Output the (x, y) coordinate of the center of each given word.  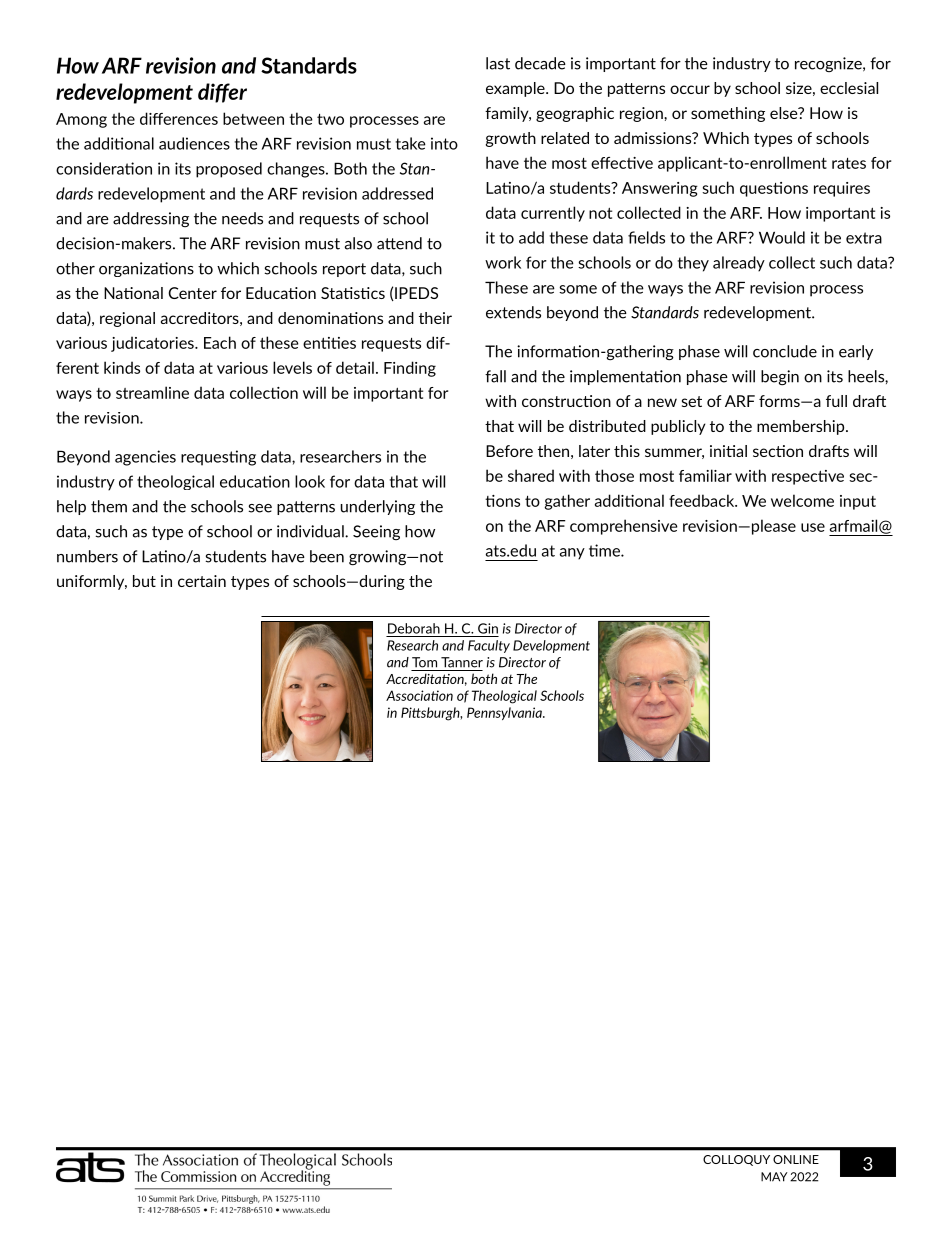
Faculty (489, 646)
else (785, 113)
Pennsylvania (505, 713)
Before (509, 451)
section (778, 451)
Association (419, 695)
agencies (145, 458)
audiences (194, 143)
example (516, 89)
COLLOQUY (736, 1160)
